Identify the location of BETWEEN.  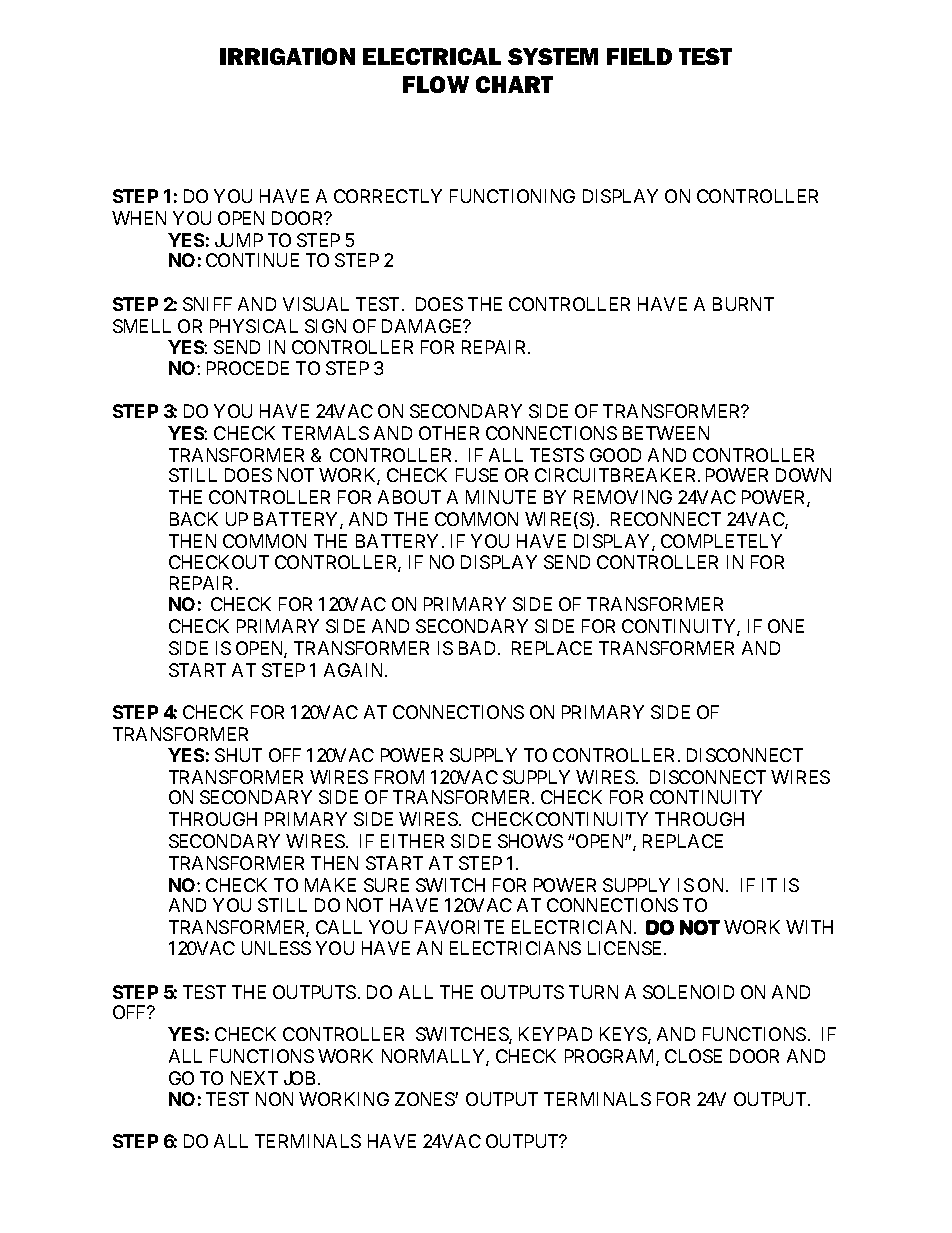
(666, 433).
